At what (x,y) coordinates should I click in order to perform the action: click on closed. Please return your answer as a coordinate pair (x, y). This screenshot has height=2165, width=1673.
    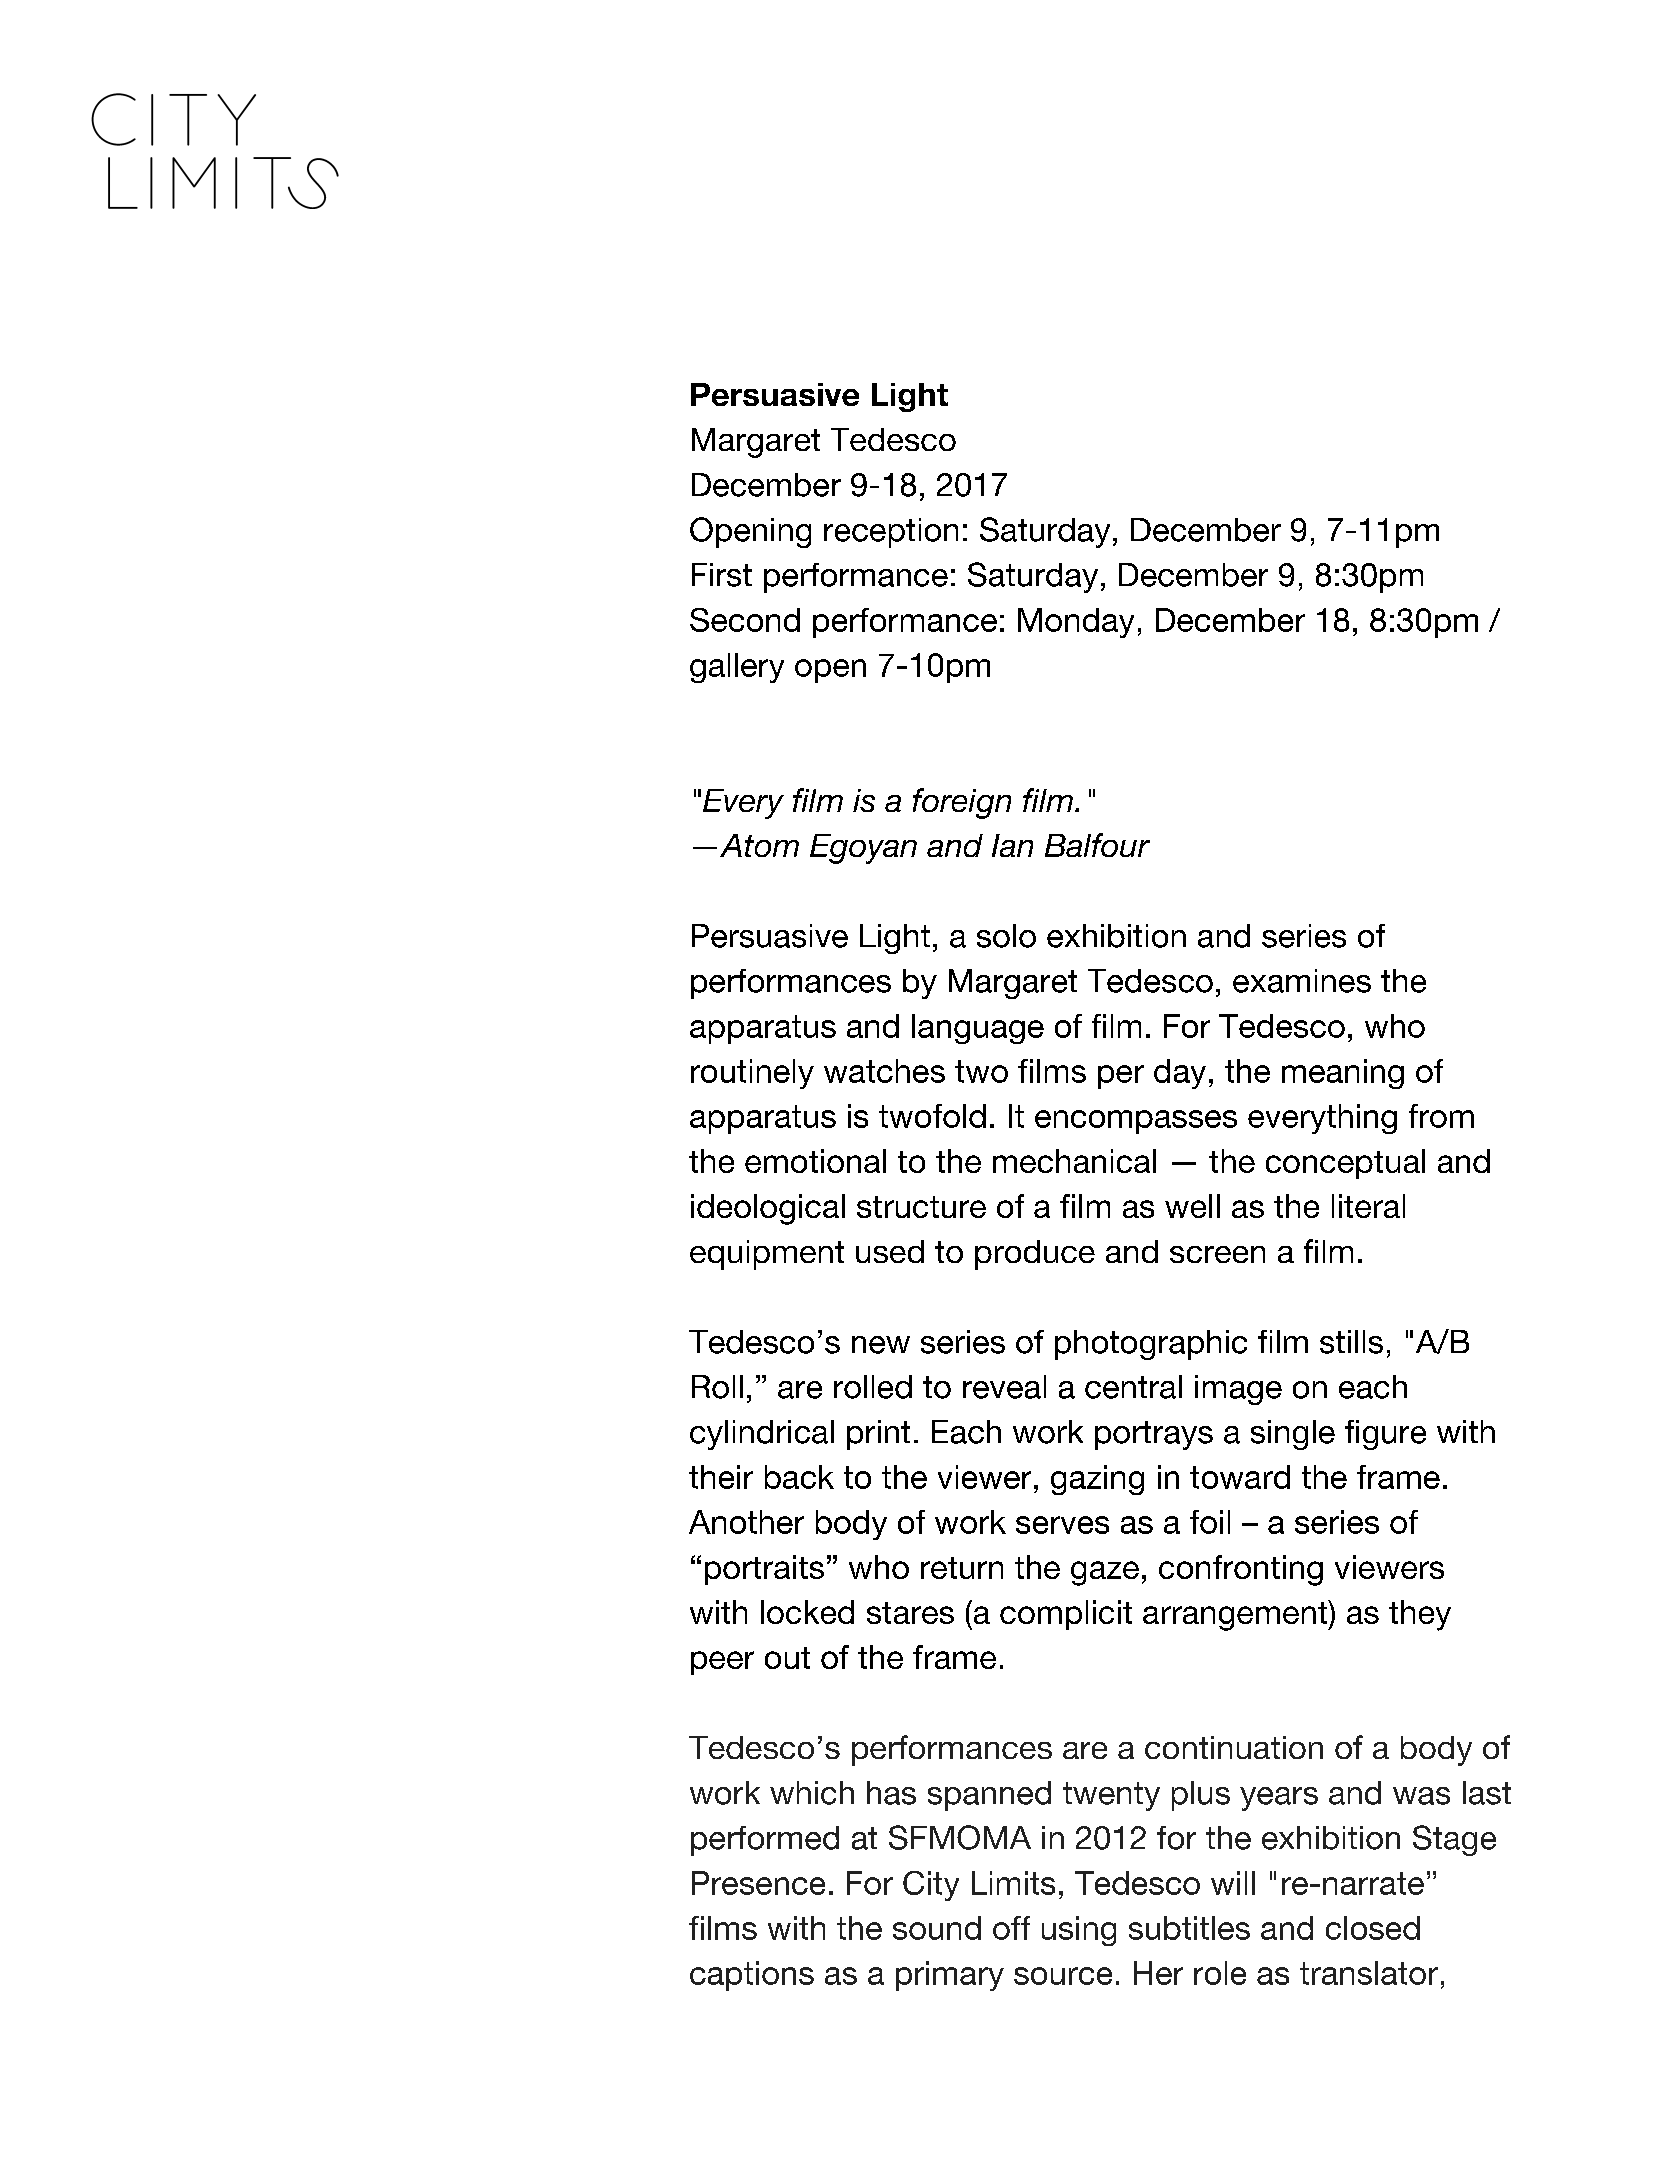
    Looking at the image, I should click on (1373, 1928).
